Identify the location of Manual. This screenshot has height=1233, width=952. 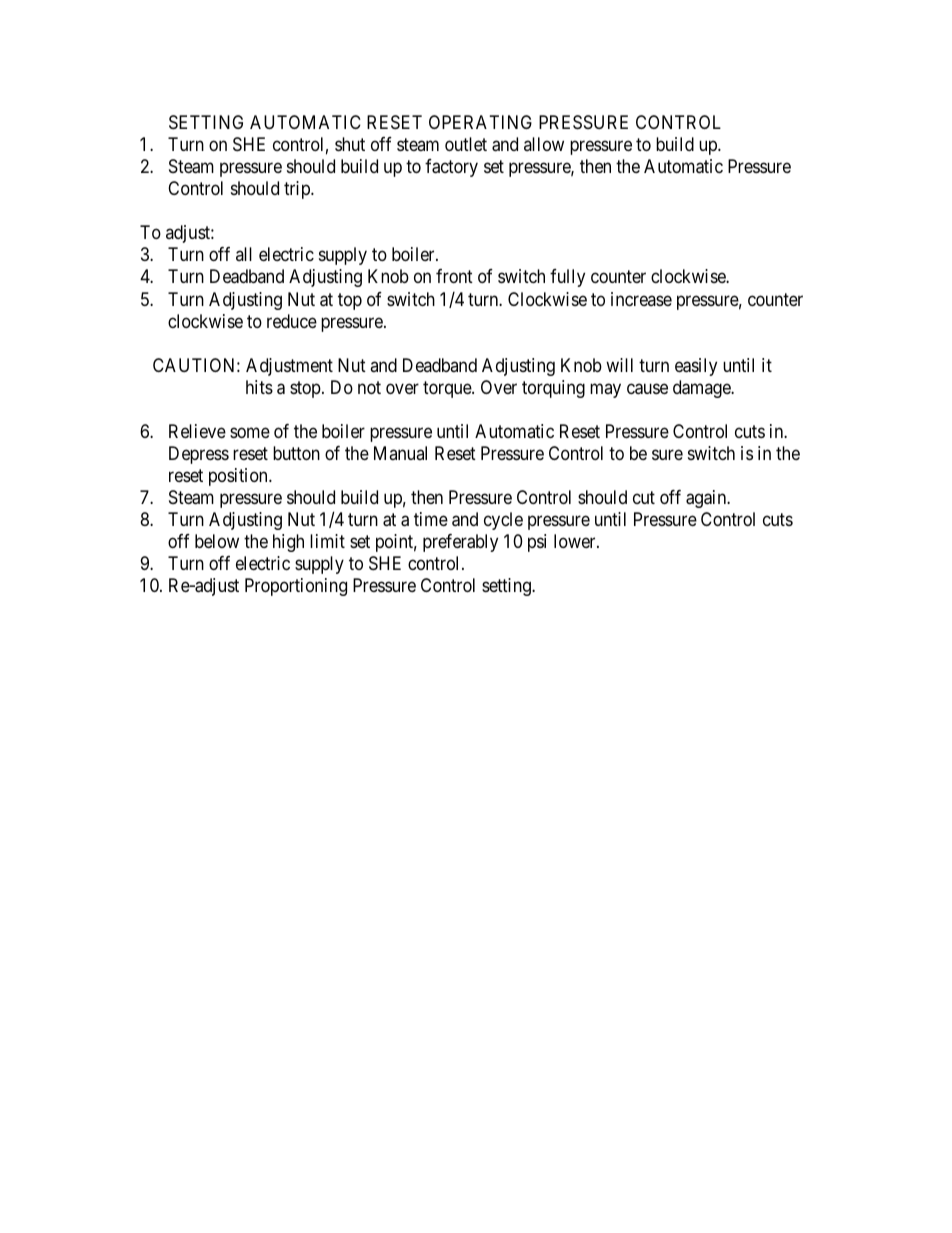
(400, 453).
